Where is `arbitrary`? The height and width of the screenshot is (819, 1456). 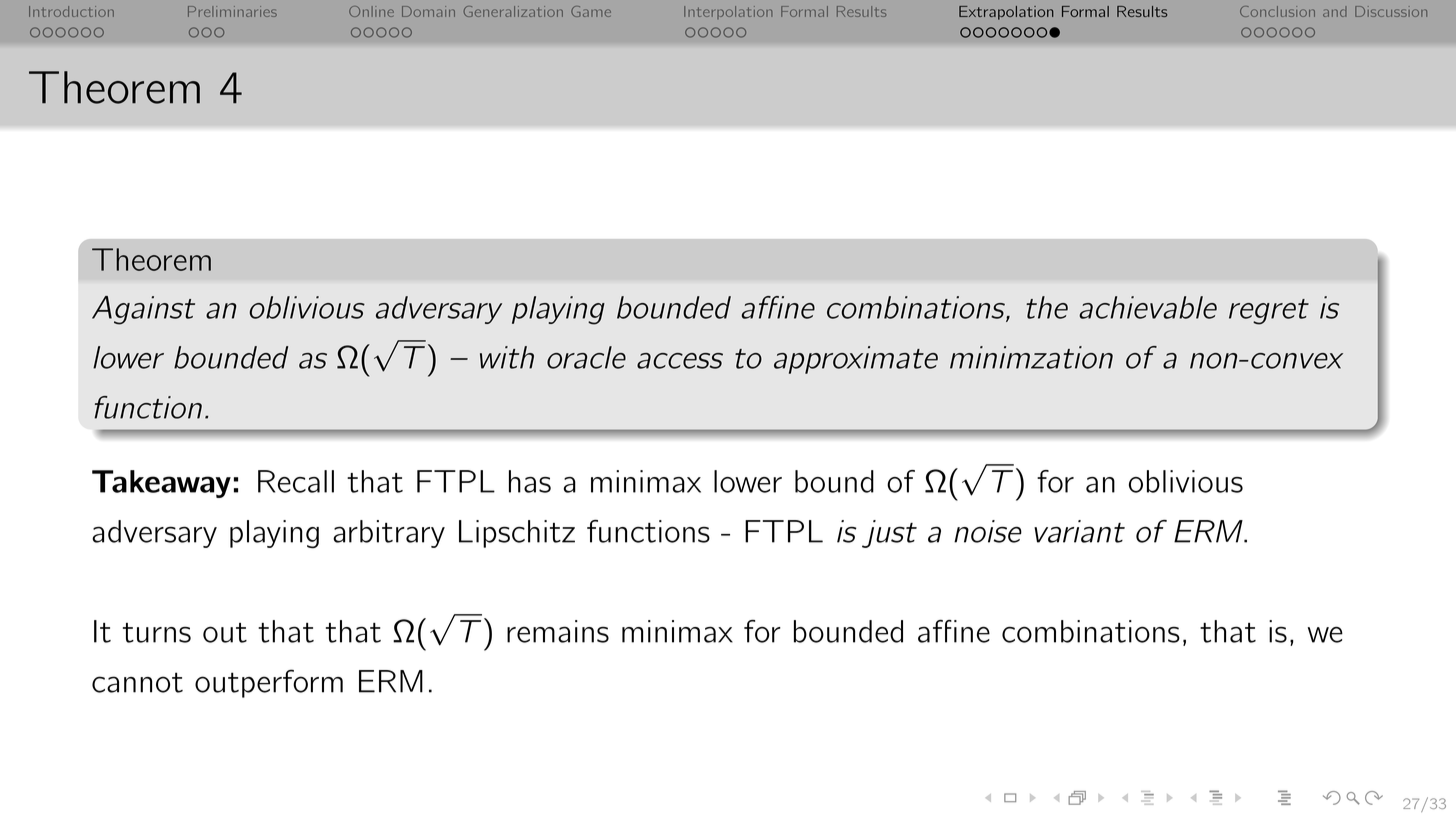 arbitrary is located at coordinates (389, 534).
